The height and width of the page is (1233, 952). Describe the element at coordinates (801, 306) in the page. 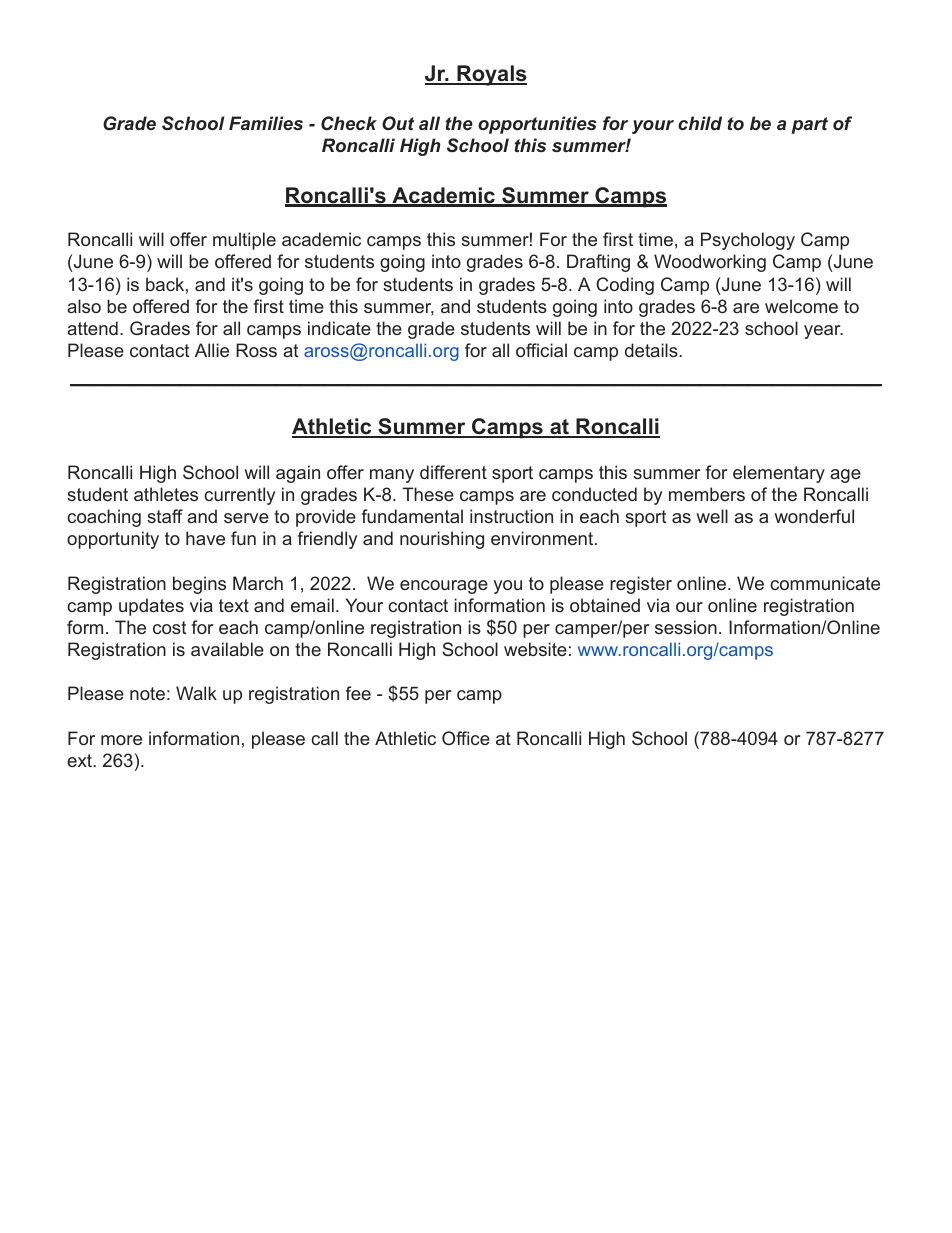

I see `welcome` at that location.
